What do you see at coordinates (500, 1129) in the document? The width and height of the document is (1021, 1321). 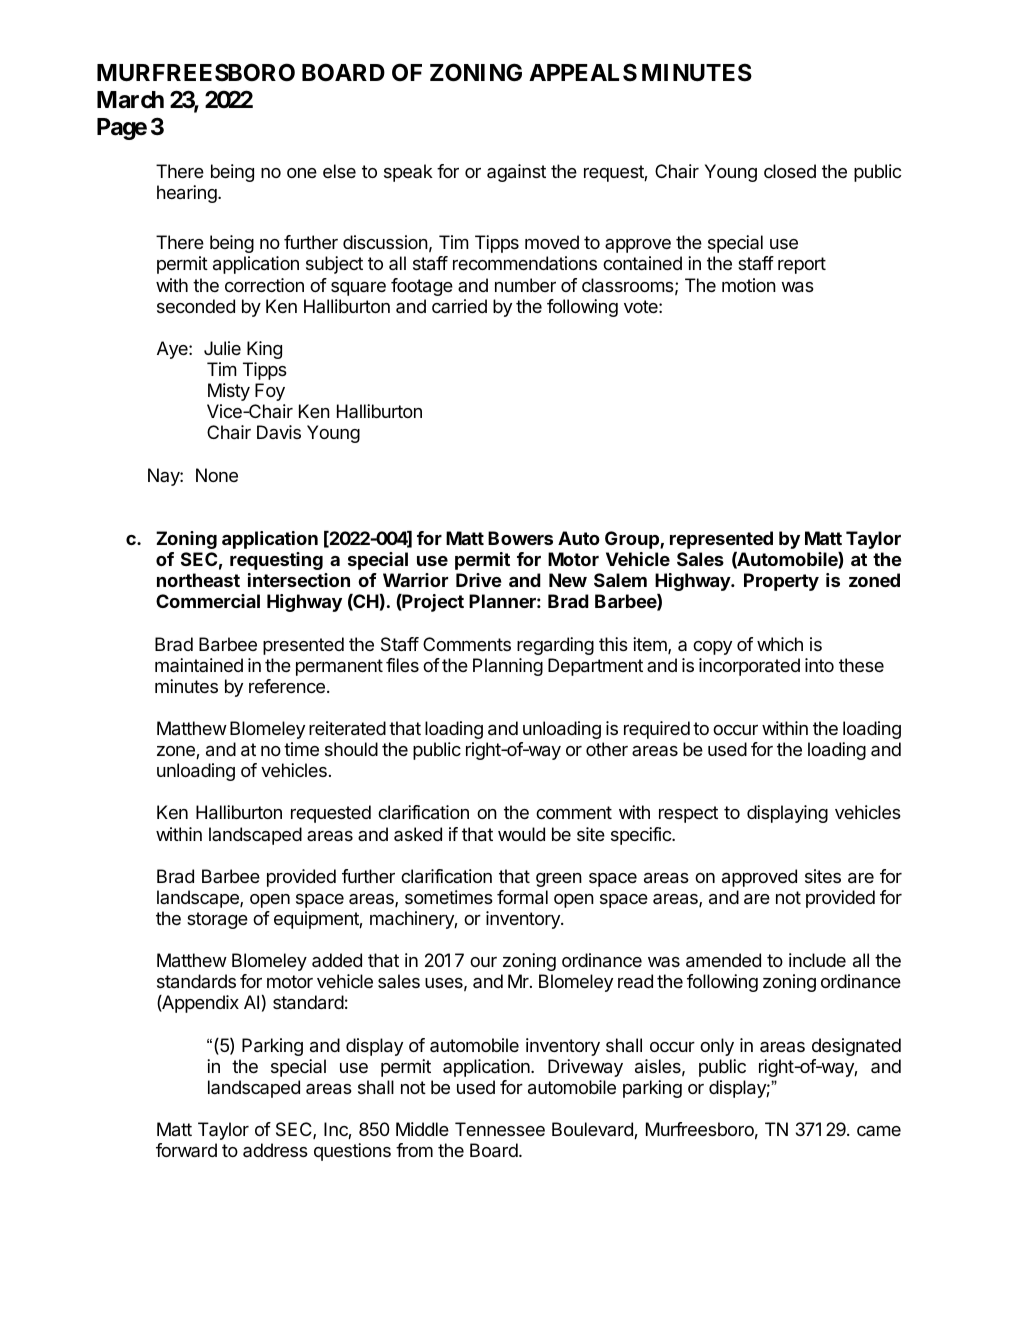 I see `Tennessee` at bounding box center [500, 1129].
